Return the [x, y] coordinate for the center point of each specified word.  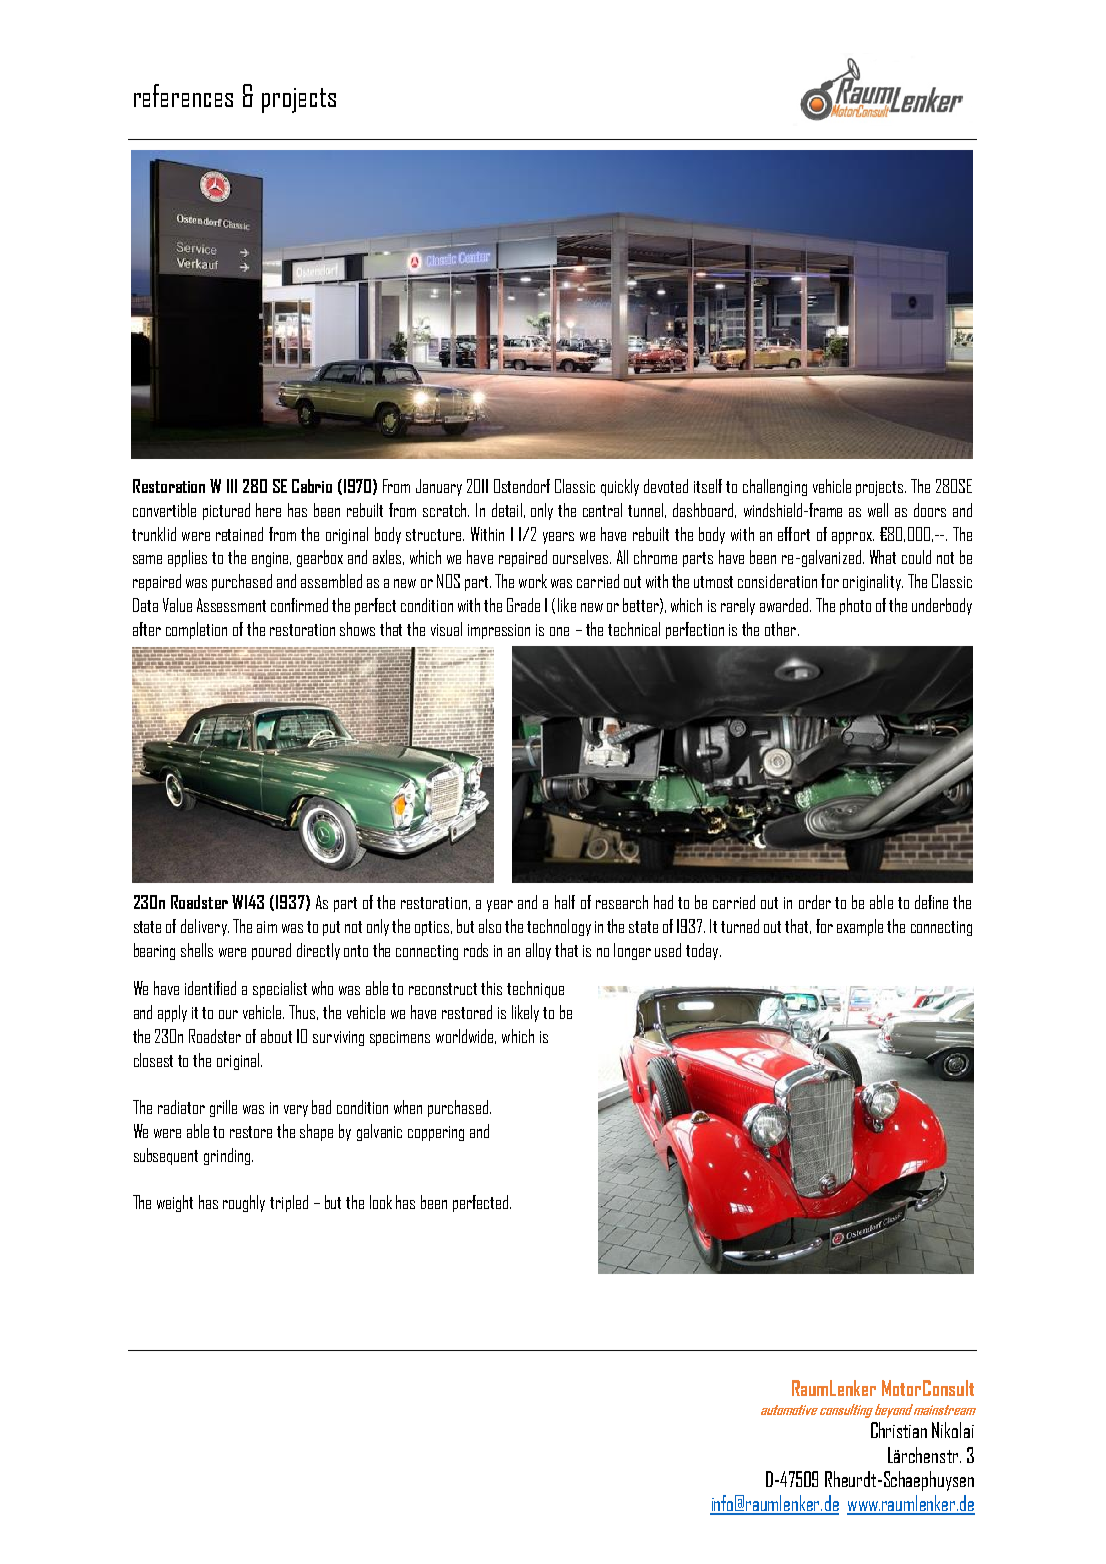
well [878, 510]
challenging [775, 487]
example [860, 927]
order [815, 902]
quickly [620, 487]
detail [507, 510]
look [381, 1202]
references [183, 95]
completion [196, 630]
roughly [244, 1203]
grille [223, 1108]
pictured [226, 511]
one [559, 631]
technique [535, 989]
